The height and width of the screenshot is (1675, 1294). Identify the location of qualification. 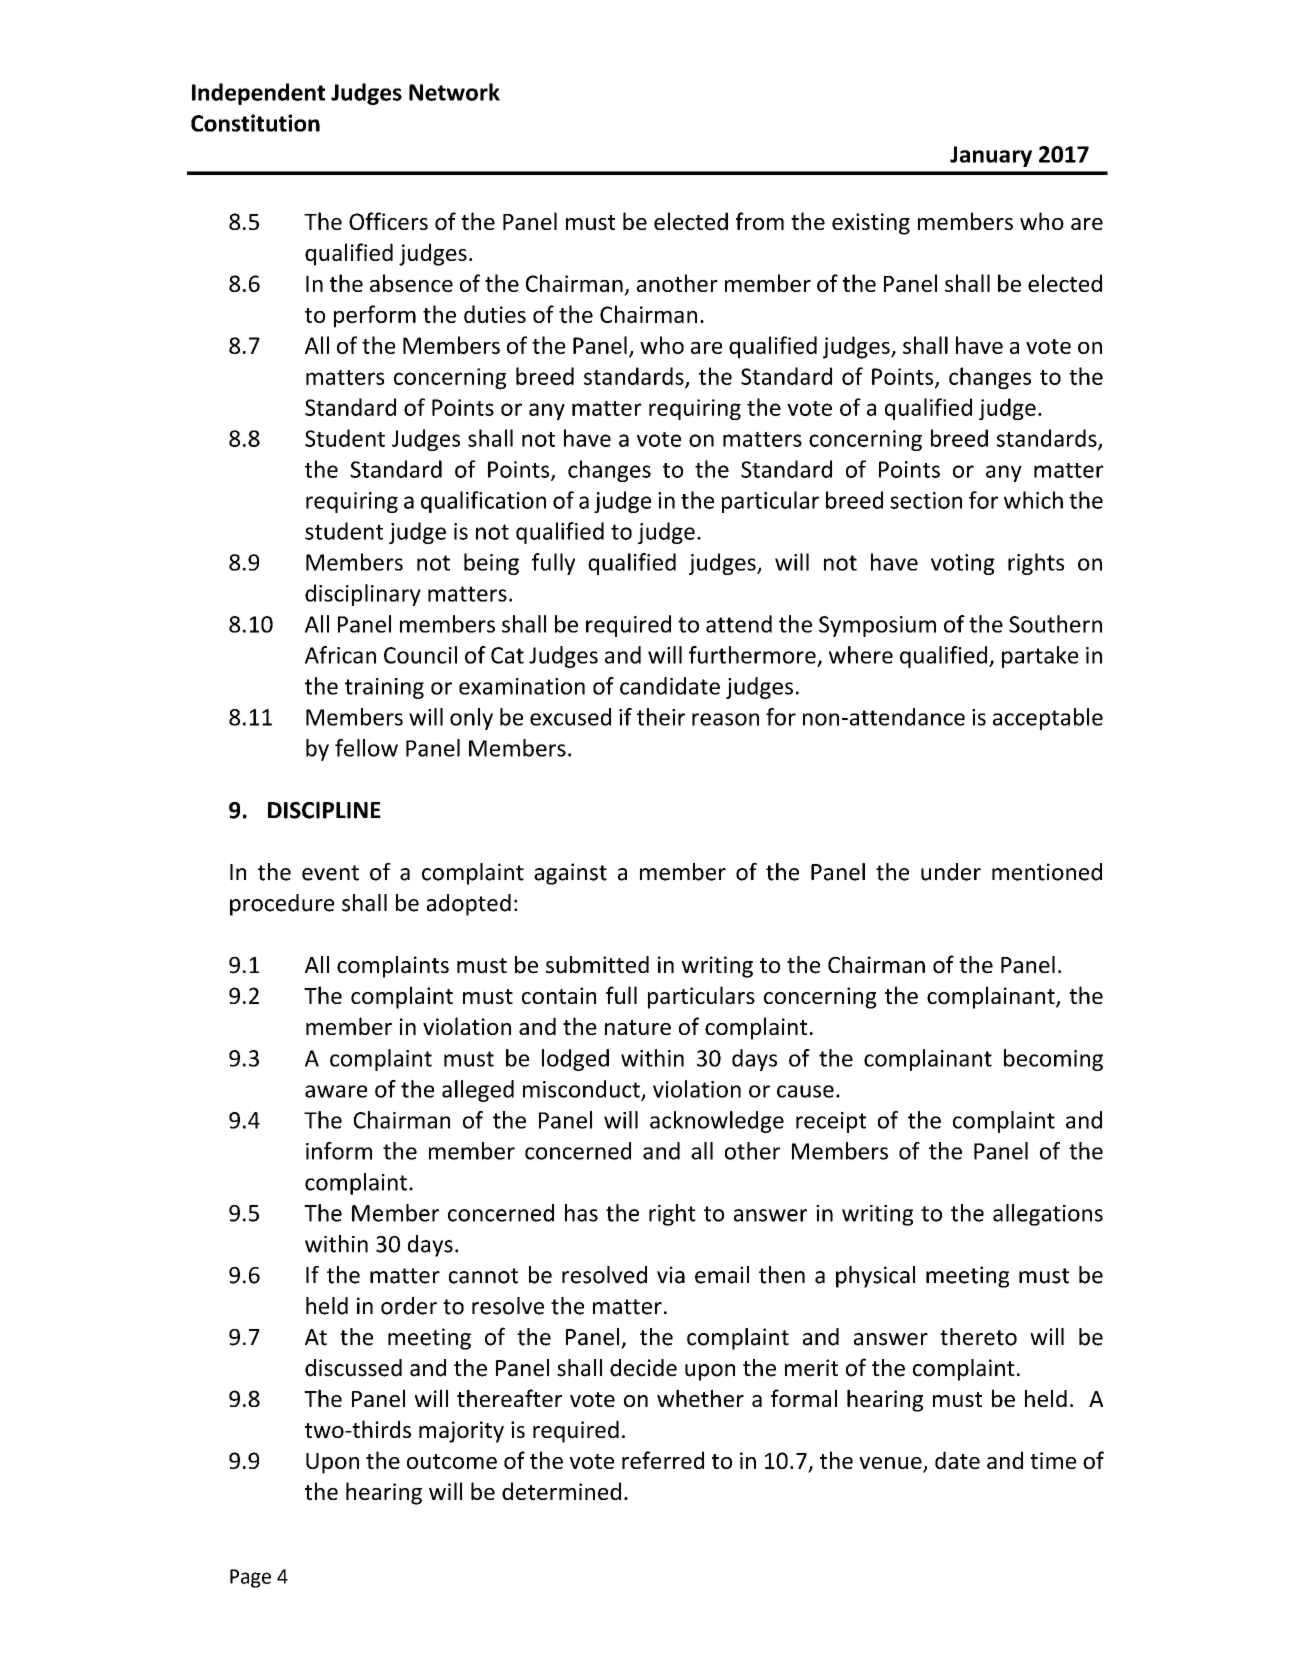
(483, 502).
